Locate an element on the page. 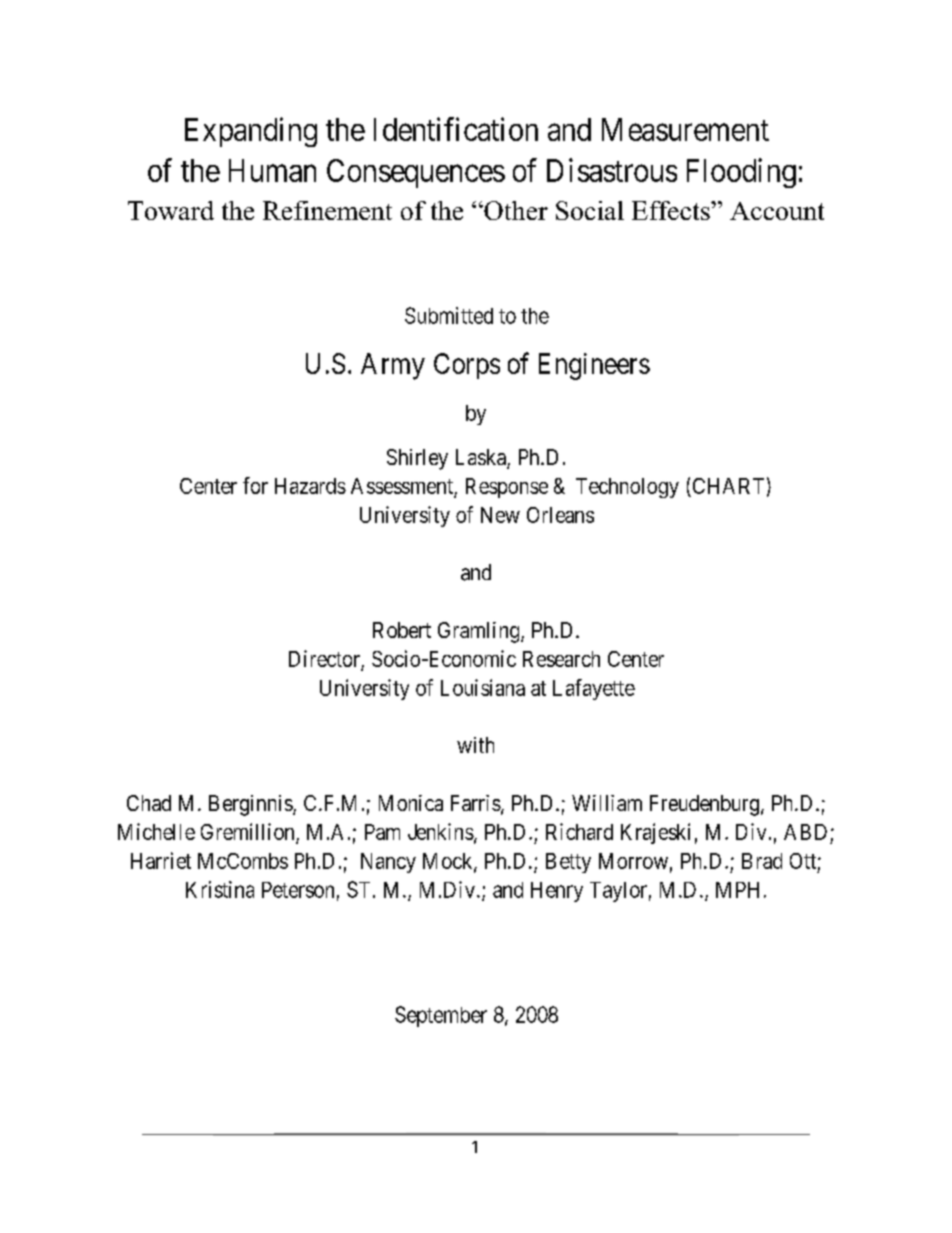 This page has width=952, height=1233. Gramling is located at coordinates (480, 632).
